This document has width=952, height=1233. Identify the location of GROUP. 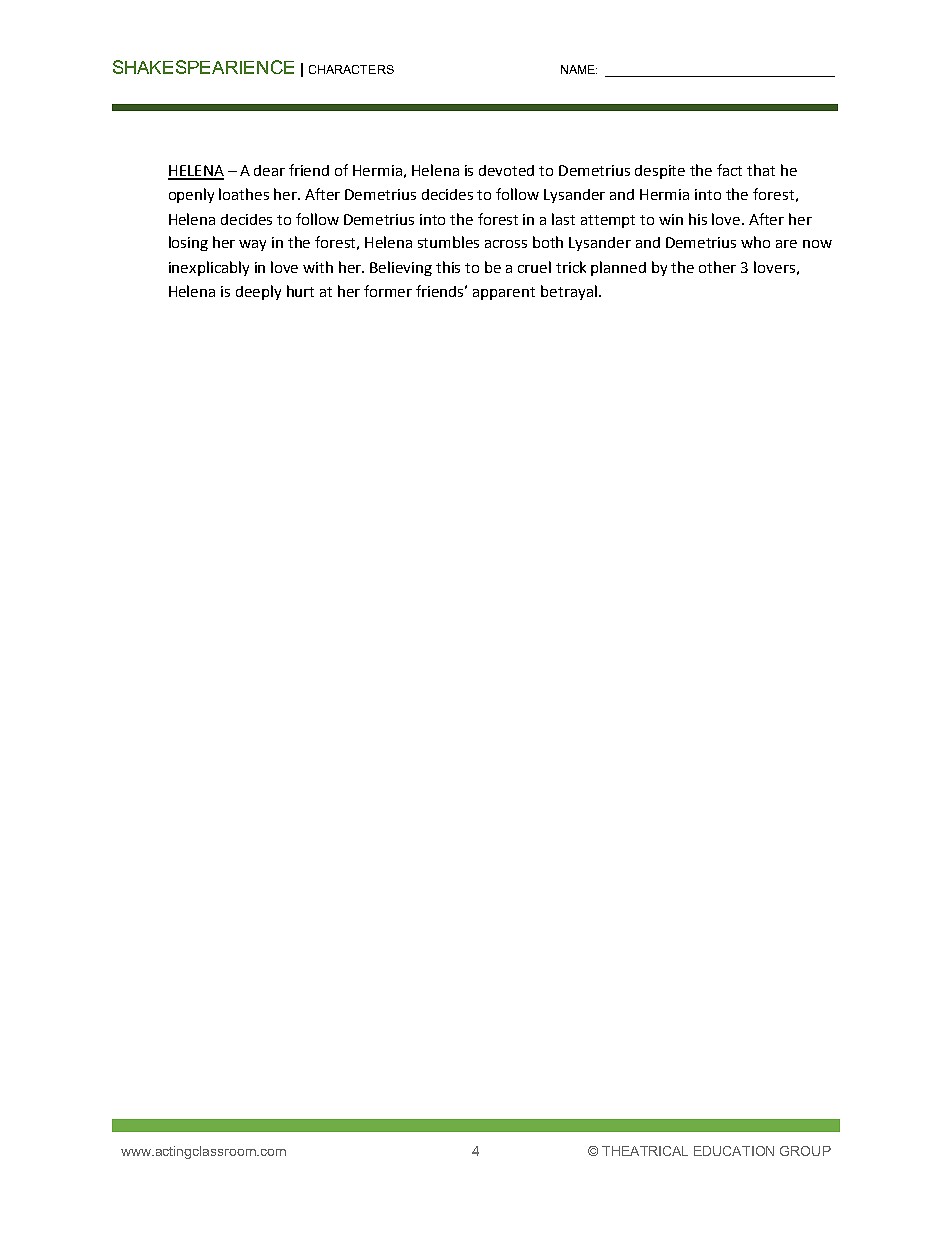
(805, 1151).
